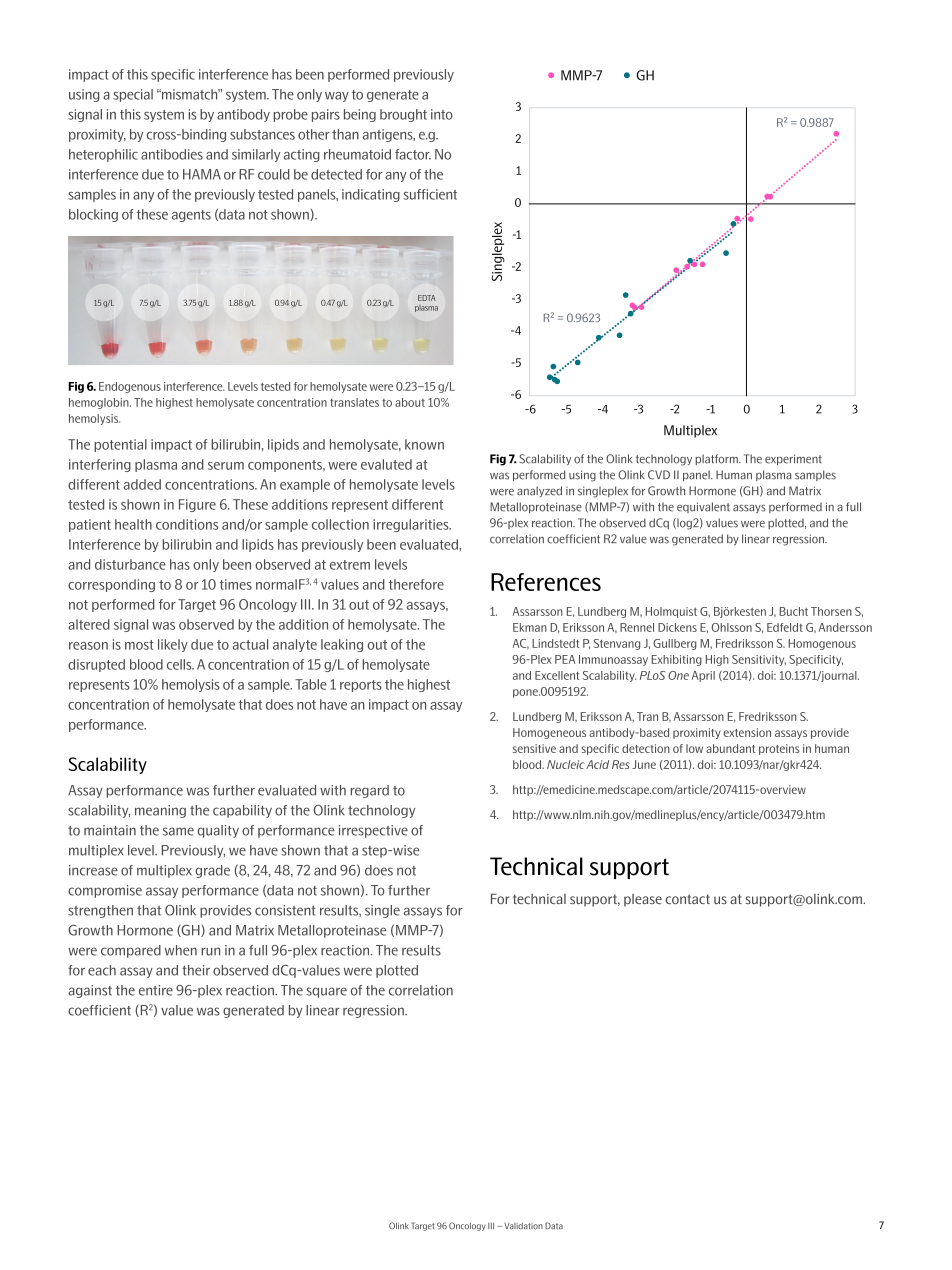 This screenshot has width=952, height=1270. What do you see at coordinates (442, 114) in the screenshot?
I see `into` at bounding box center [442, 114].
